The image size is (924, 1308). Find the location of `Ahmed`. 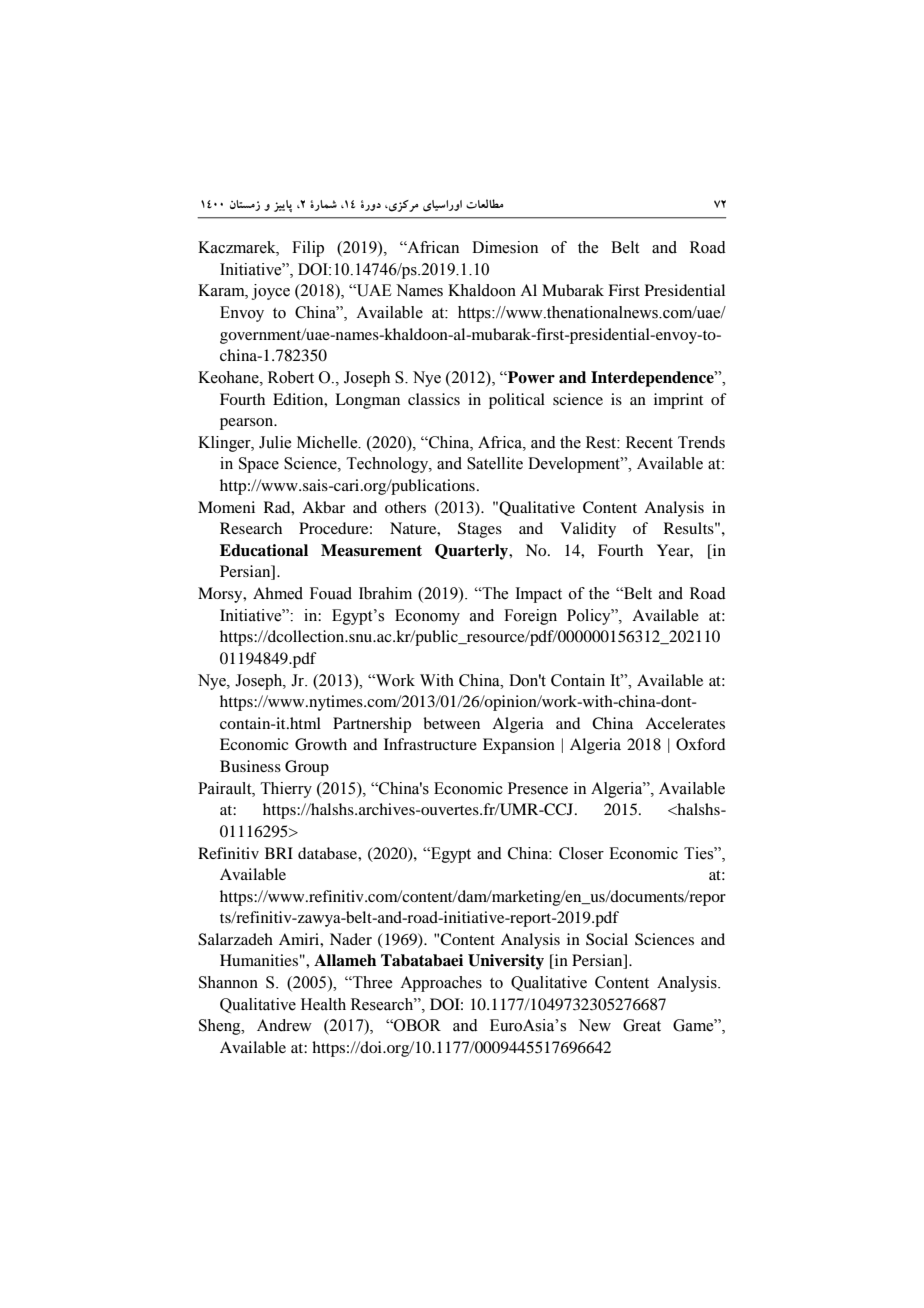

Ahmed is located at coordinates (278, 593).
